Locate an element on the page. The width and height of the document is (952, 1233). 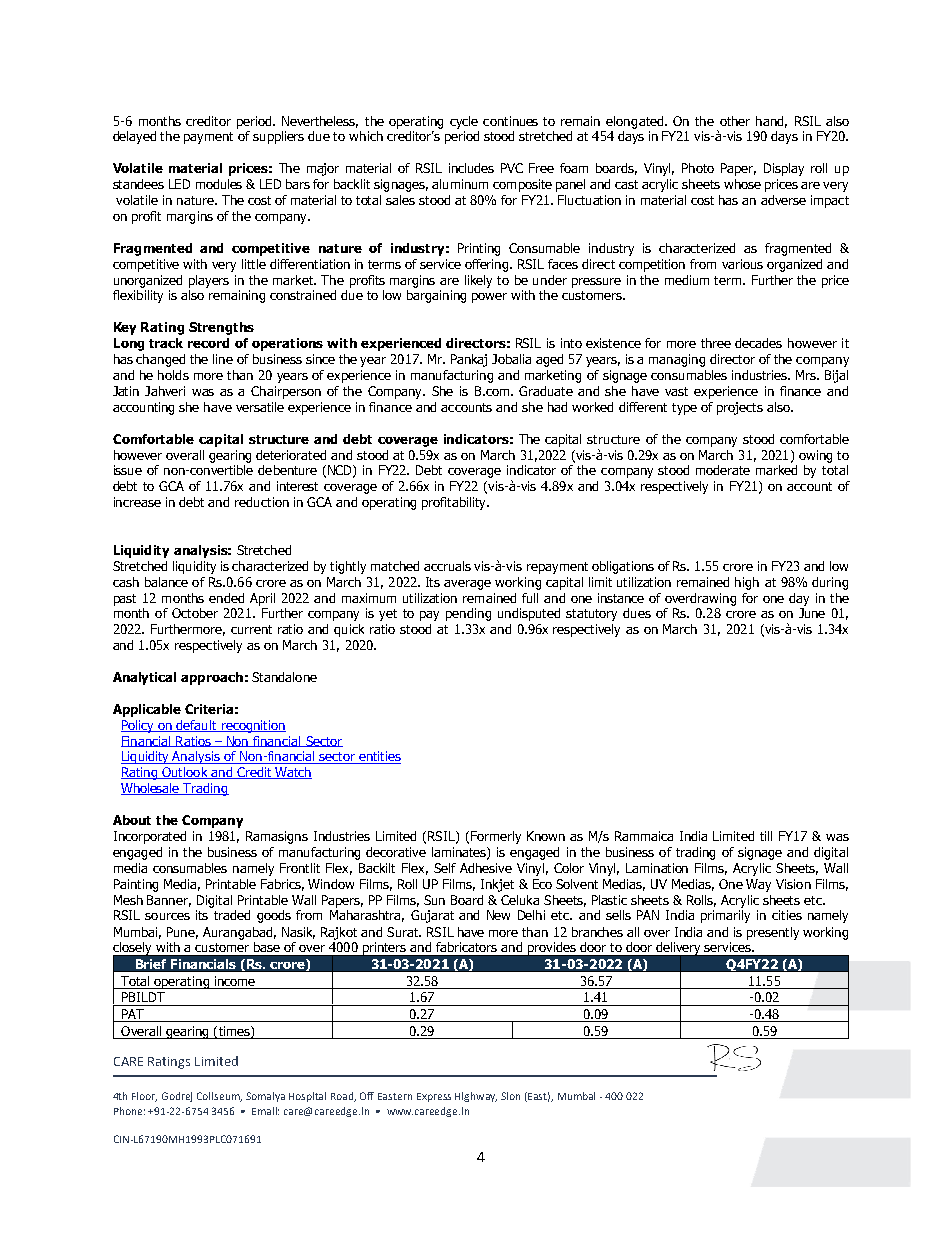
till is located at coordinates (766, 836).
